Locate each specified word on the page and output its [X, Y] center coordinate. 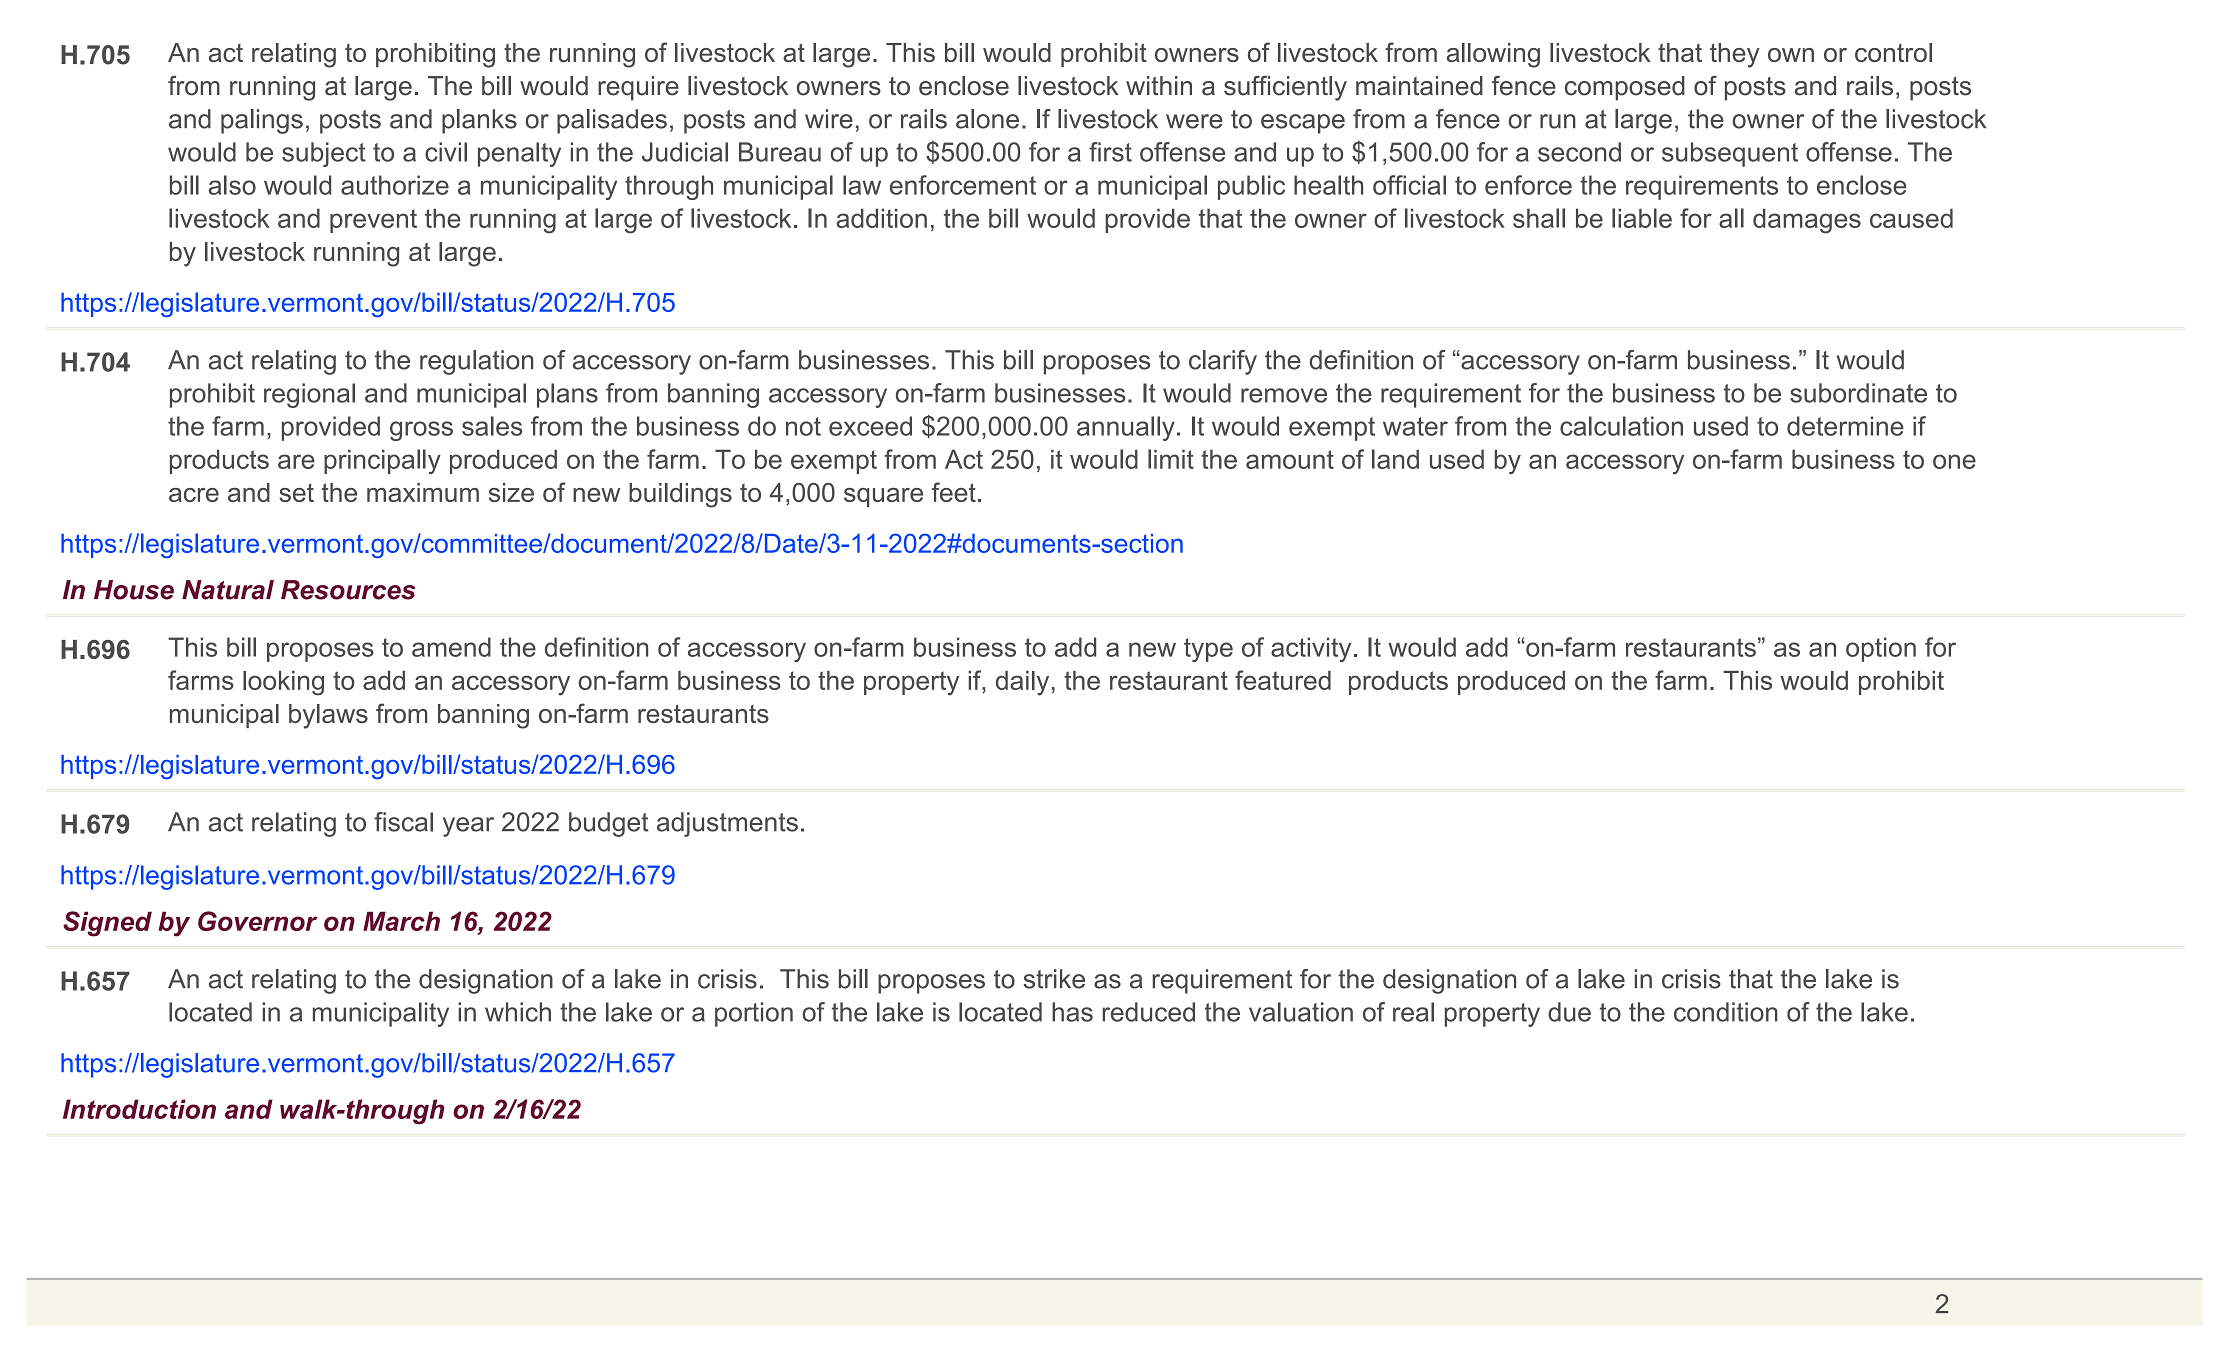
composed [1625, 88]
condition [1726, 1012]
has [1072, 1012]
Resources [348, 590]
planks [479, 121]
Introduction [139, 1109]
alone [987, 119]
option [1881, 649]
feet [954, 492]
